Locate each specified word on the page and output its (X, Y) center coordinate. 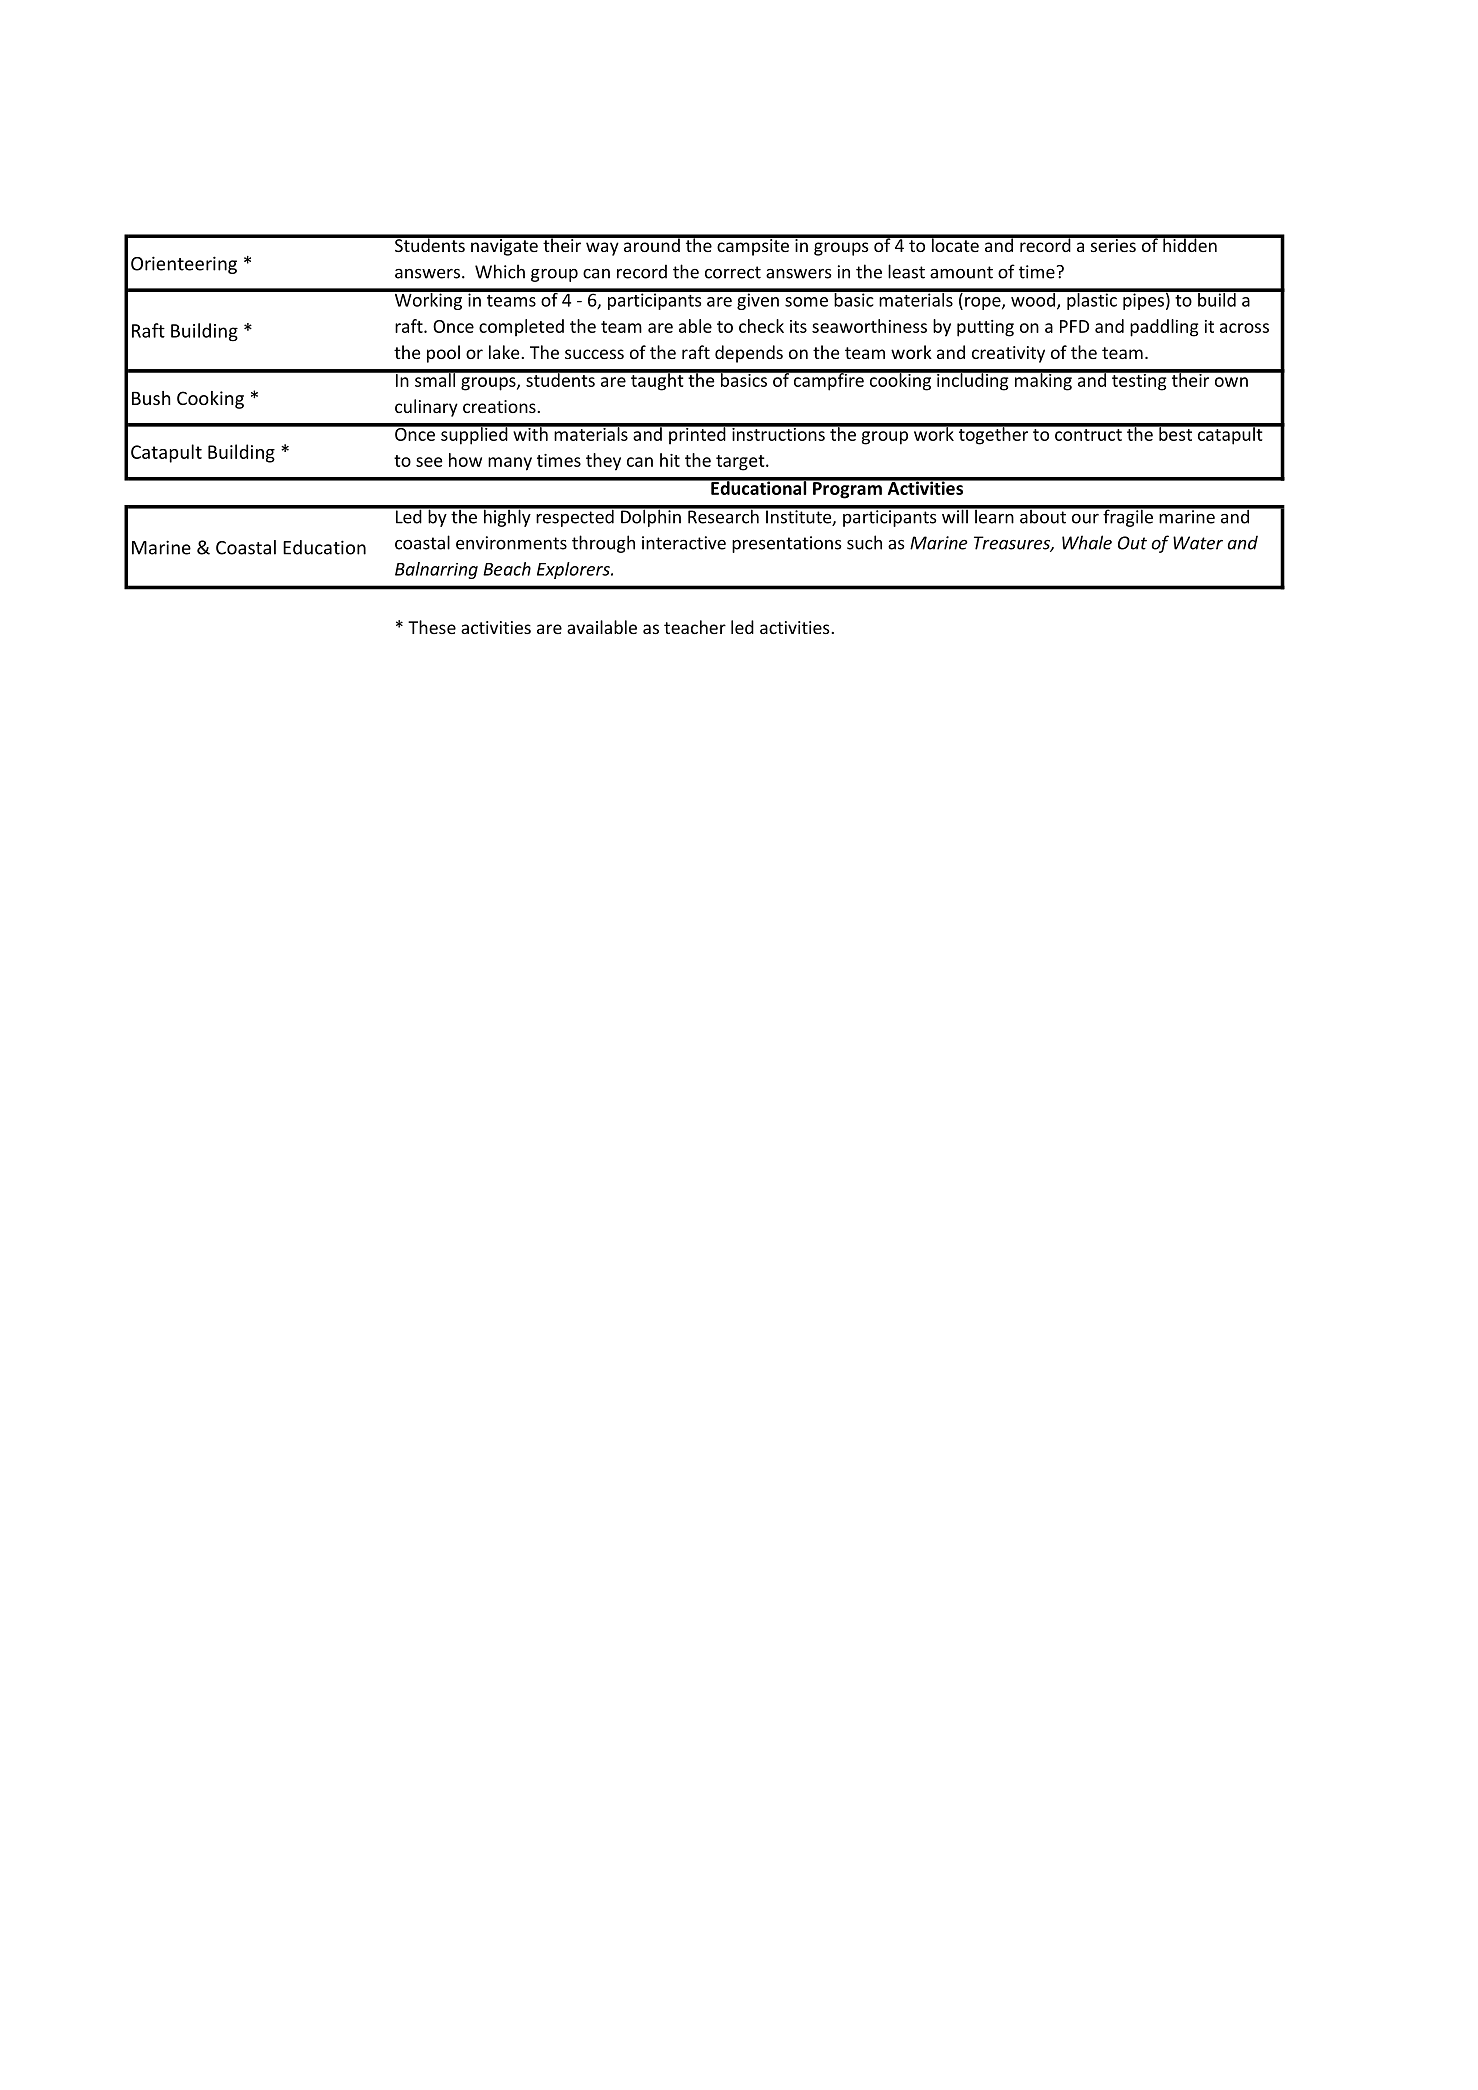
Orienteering (184, 265)
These (432, 627)
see (429, 462)
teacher (695, 627)
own (1231, 382)
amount (961, 272)
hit (670, 460)
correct (733, 272)
